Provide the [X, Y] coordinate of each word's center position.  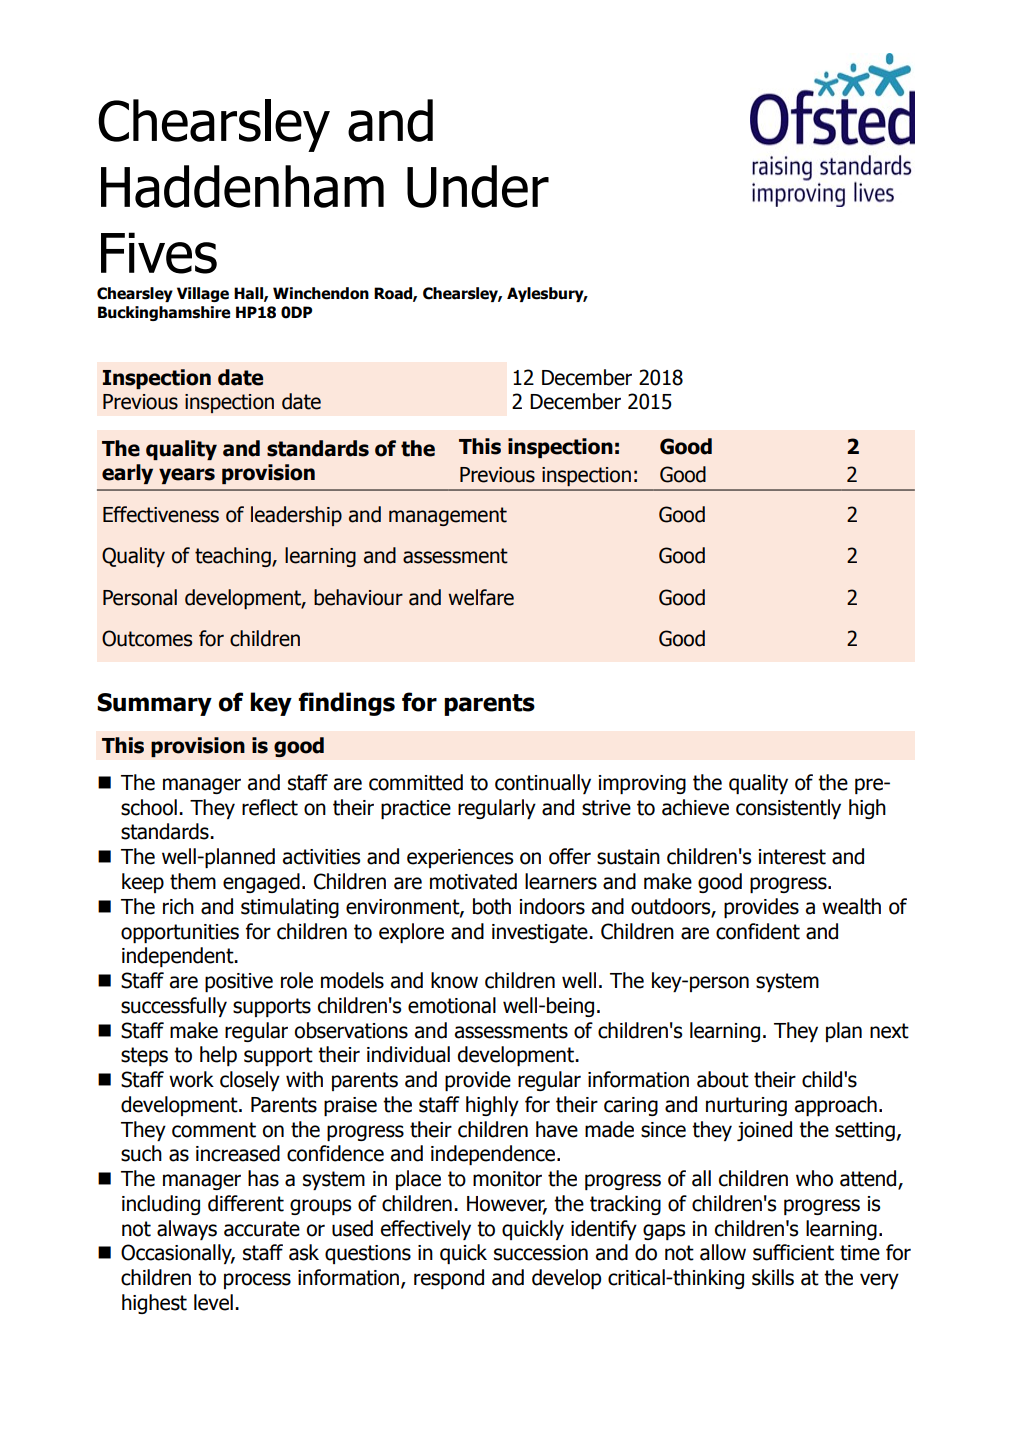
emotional [452, 1005]
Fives [159, 253]
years [187, 476]
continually [543, 784]
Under [478, 186]
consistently [788, 809]
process [257, 1281]
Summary [154, 704]
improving [642, 784]
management [448, 516]
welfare [481, 597]
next [889, 1031]
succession [541, 1253]
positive [239, 982]
